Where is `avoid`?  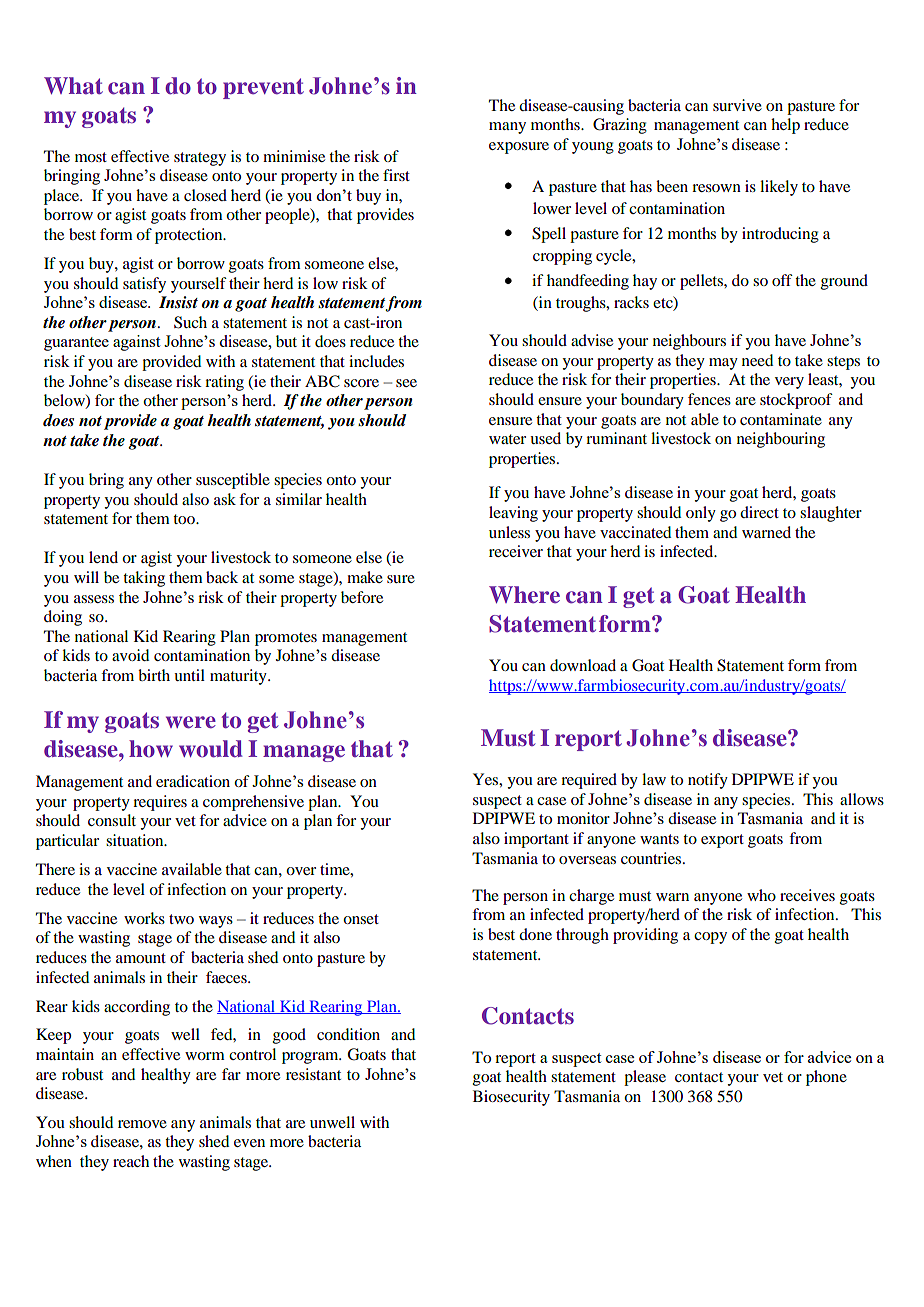
avoid is located at coordinates (130, 655).
